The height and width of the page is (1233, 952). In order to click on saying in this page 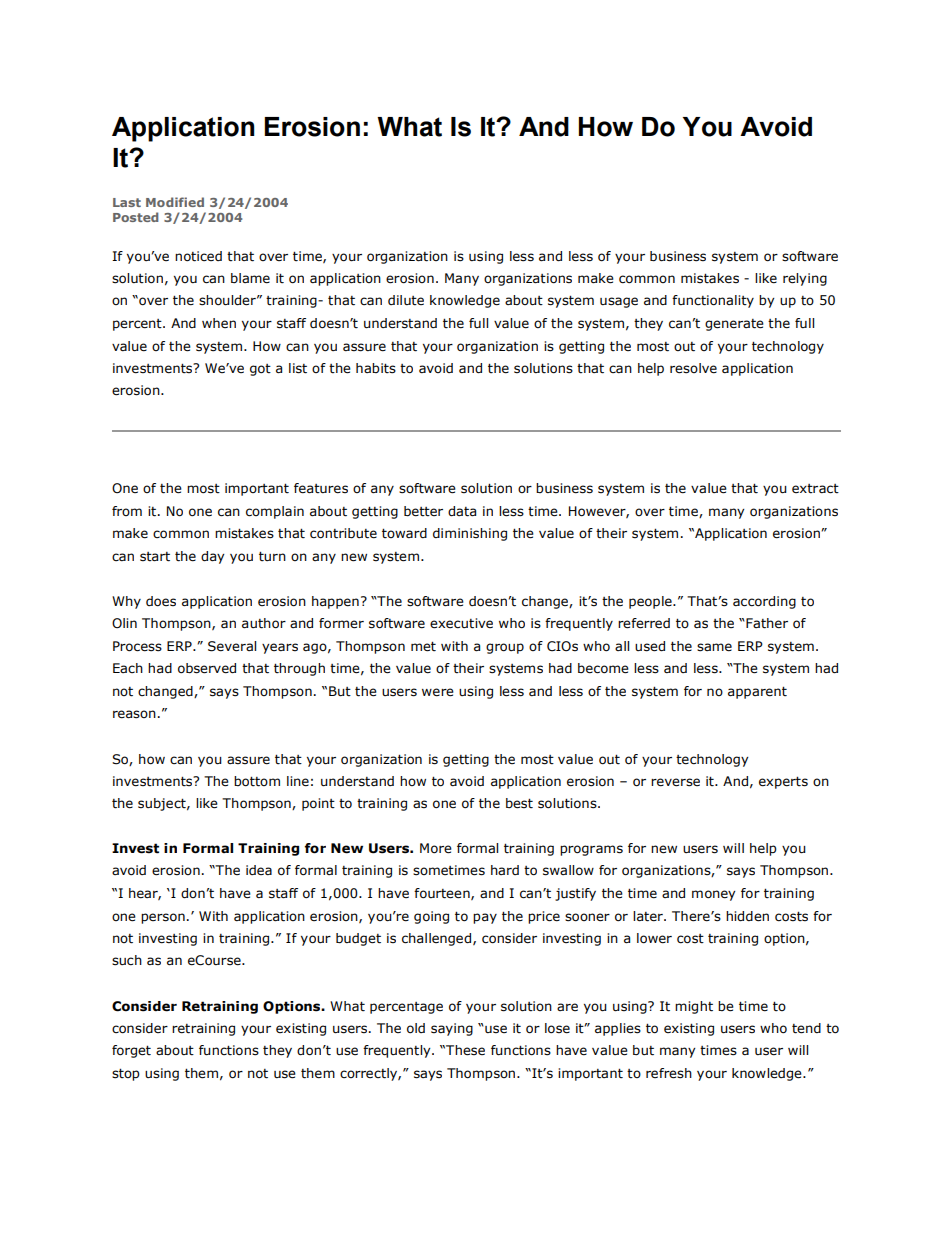, I will do `click(452, 1029)`.
